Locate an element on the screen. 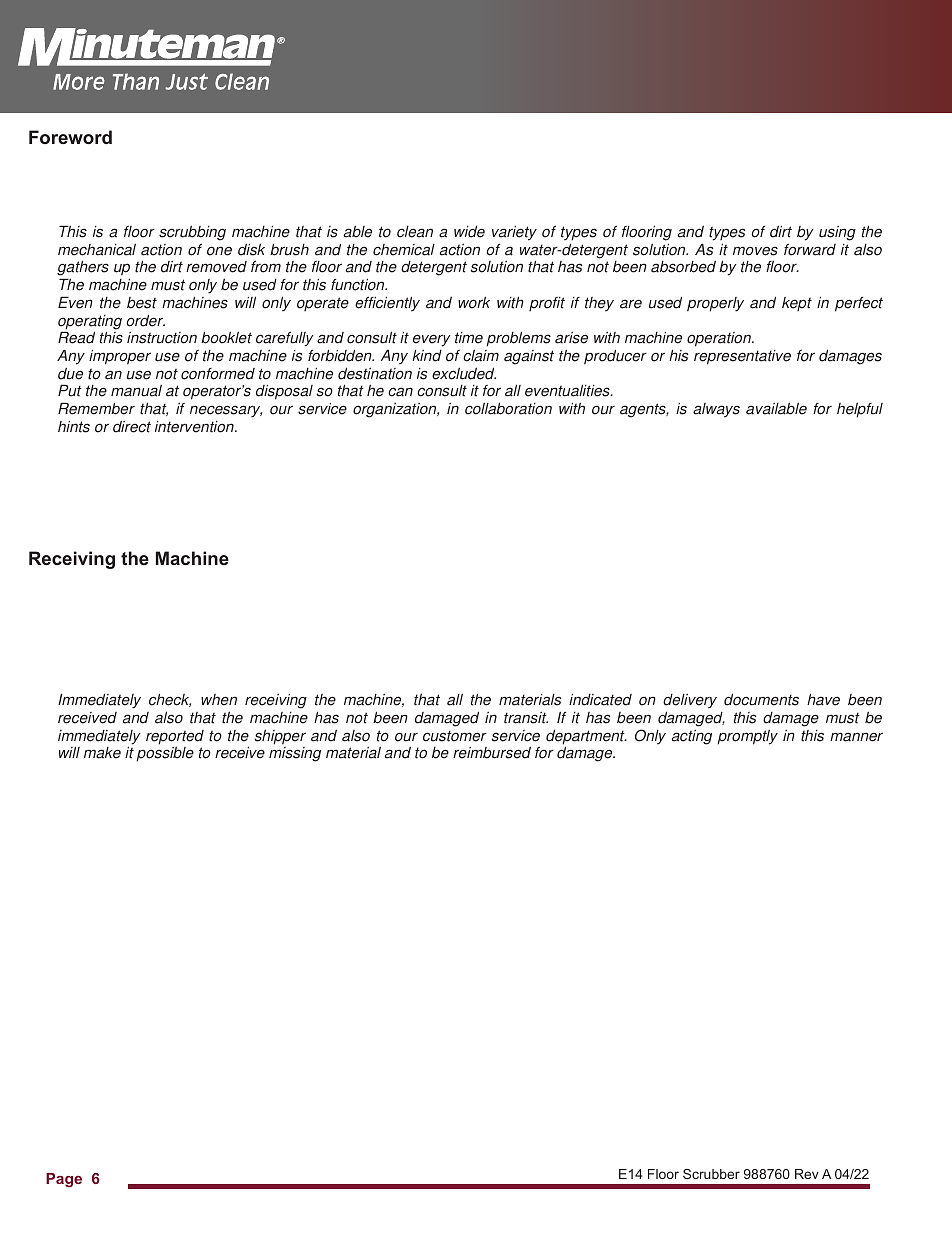 This screenshot has width=952, height=1233. possible is located at coordinates (165, 754).
